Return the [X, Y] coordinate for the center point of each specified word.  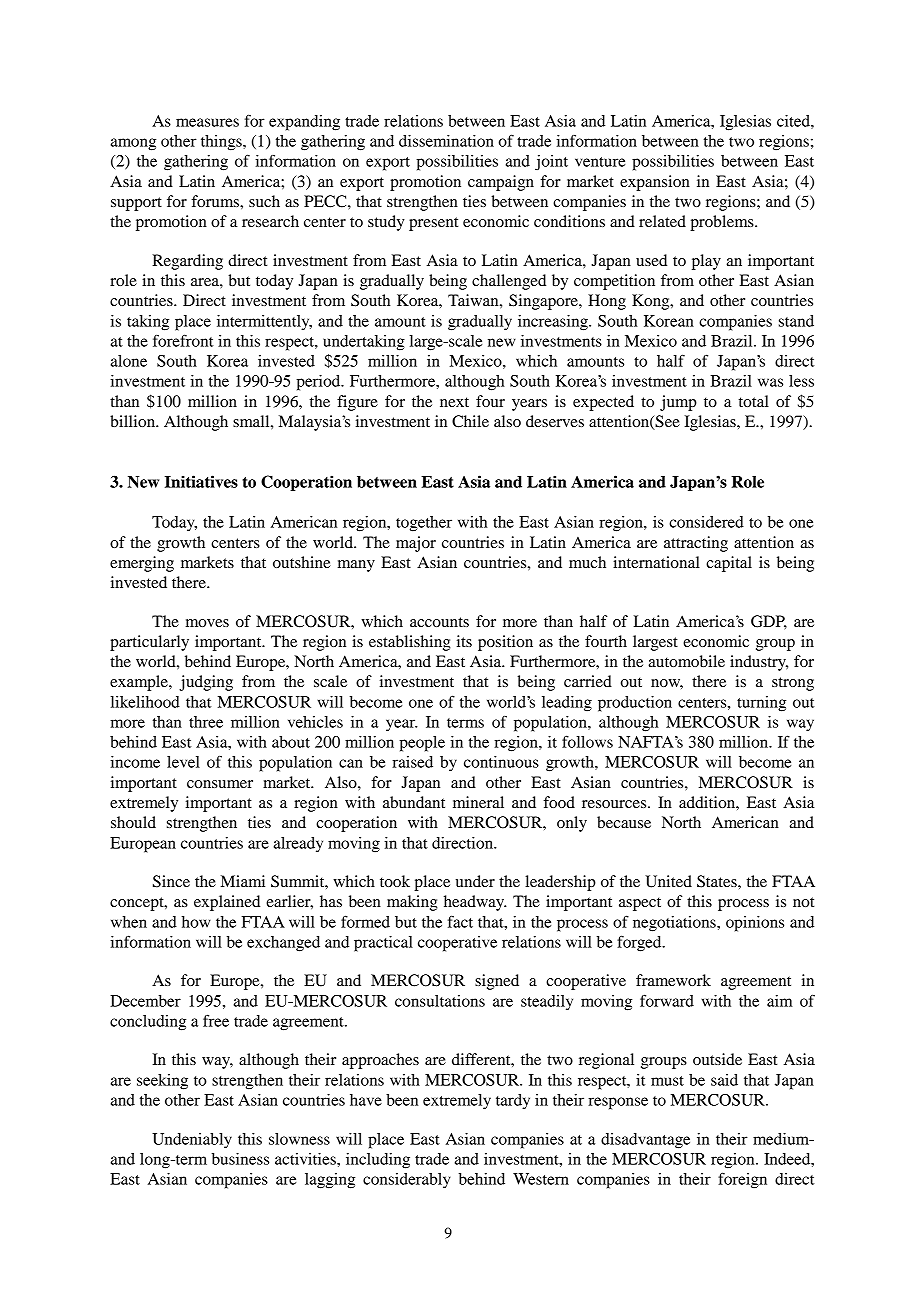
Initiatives [201, 481]
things [222, 143]
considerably [407, 1181]
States [718, 881]
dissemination [446, 141]
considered [706, 522]
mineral [478, 802]
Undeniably [192, 1141]
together [424, 524]
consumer [220, 784]
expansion [655, 183]
